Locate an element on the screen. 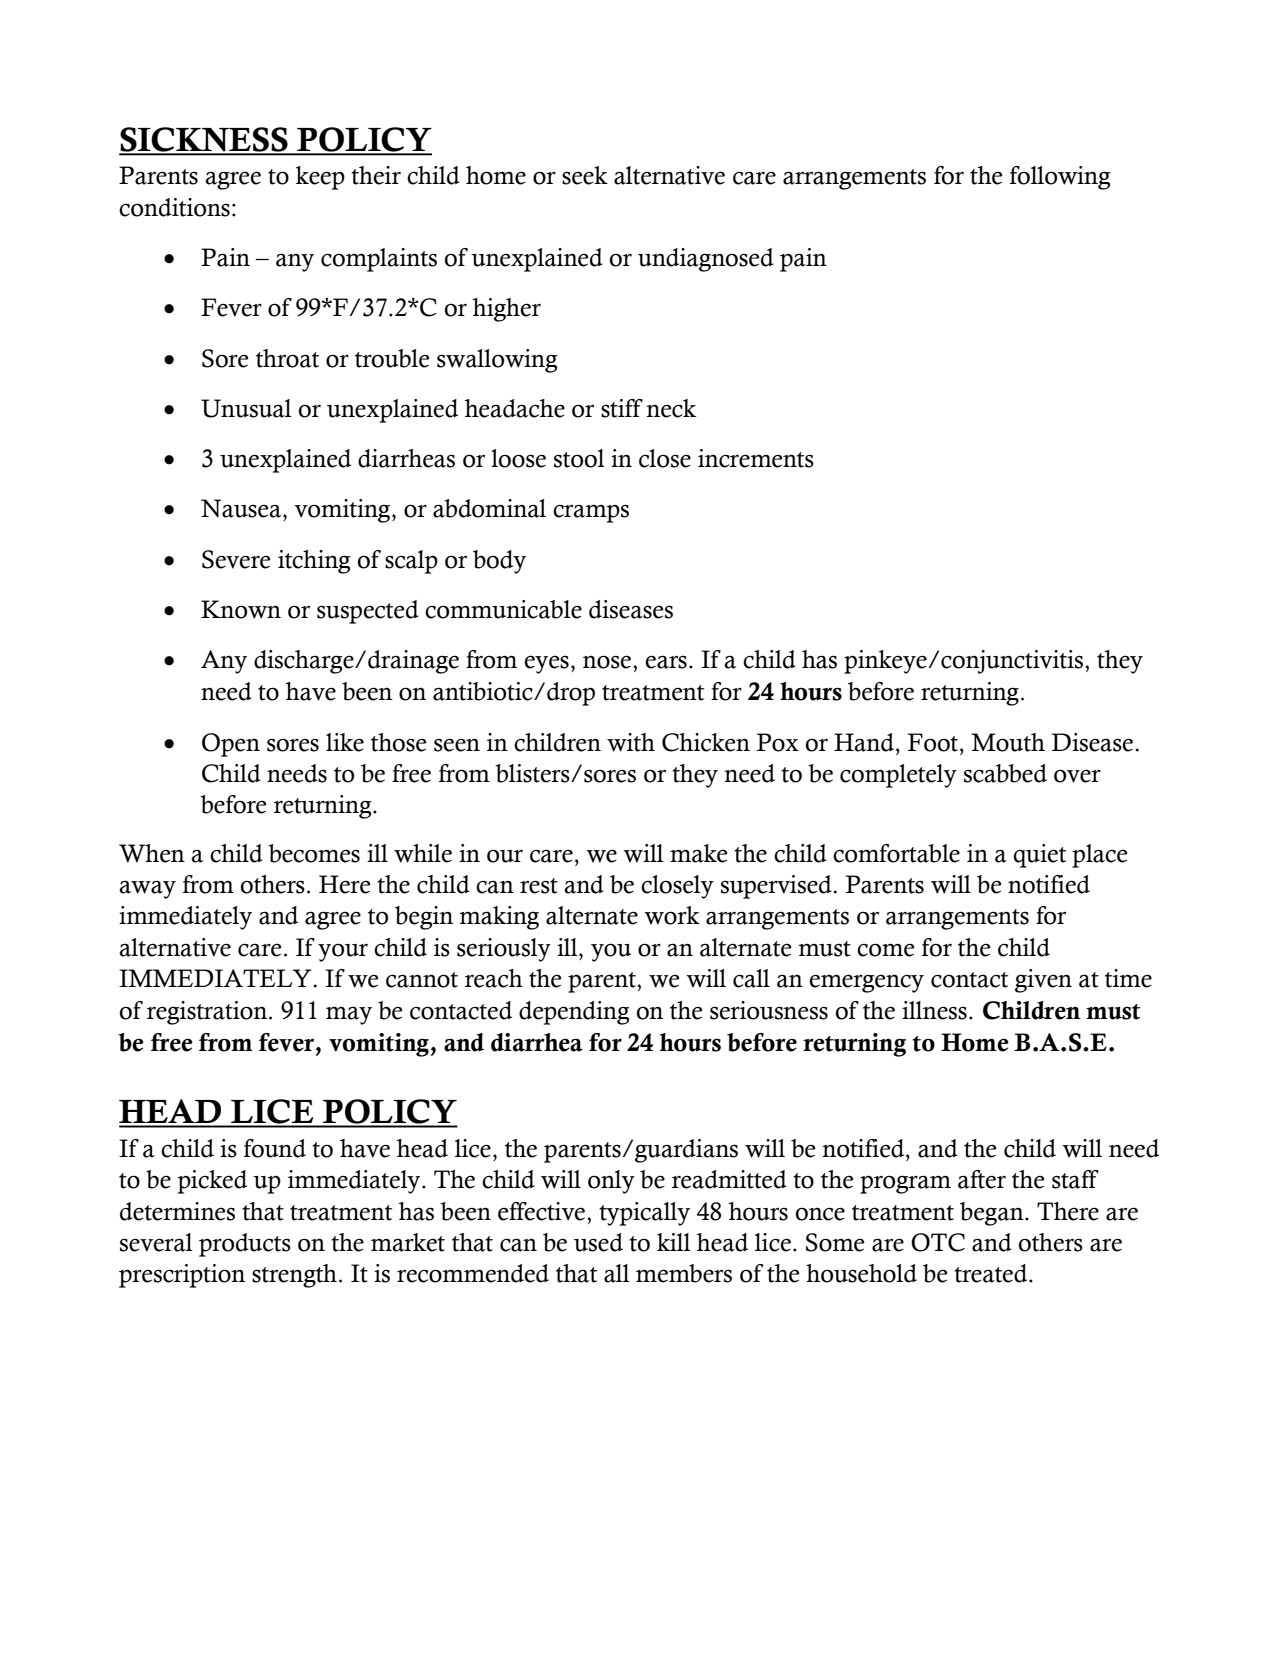 The height and width of the screenshot is (1663, 1285). seek is located at coordinates (585, 175).
